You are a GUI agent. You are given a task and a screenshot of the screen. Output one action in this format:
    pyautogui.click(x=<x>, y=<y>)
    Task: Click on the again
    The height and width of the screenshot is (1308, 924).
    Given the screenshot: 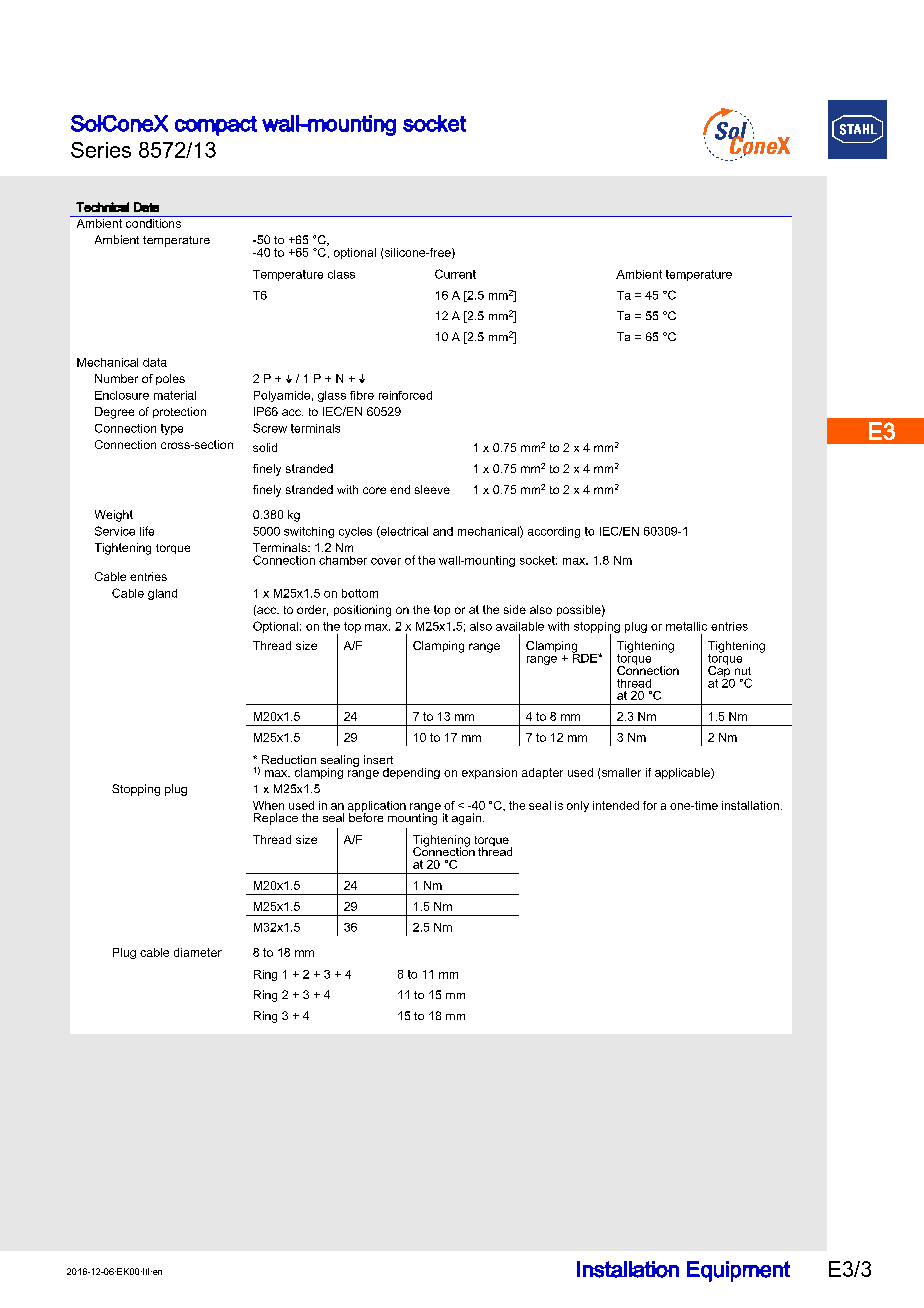 What is the action you would take?
    pyautogui.click(x=466, y=819)
